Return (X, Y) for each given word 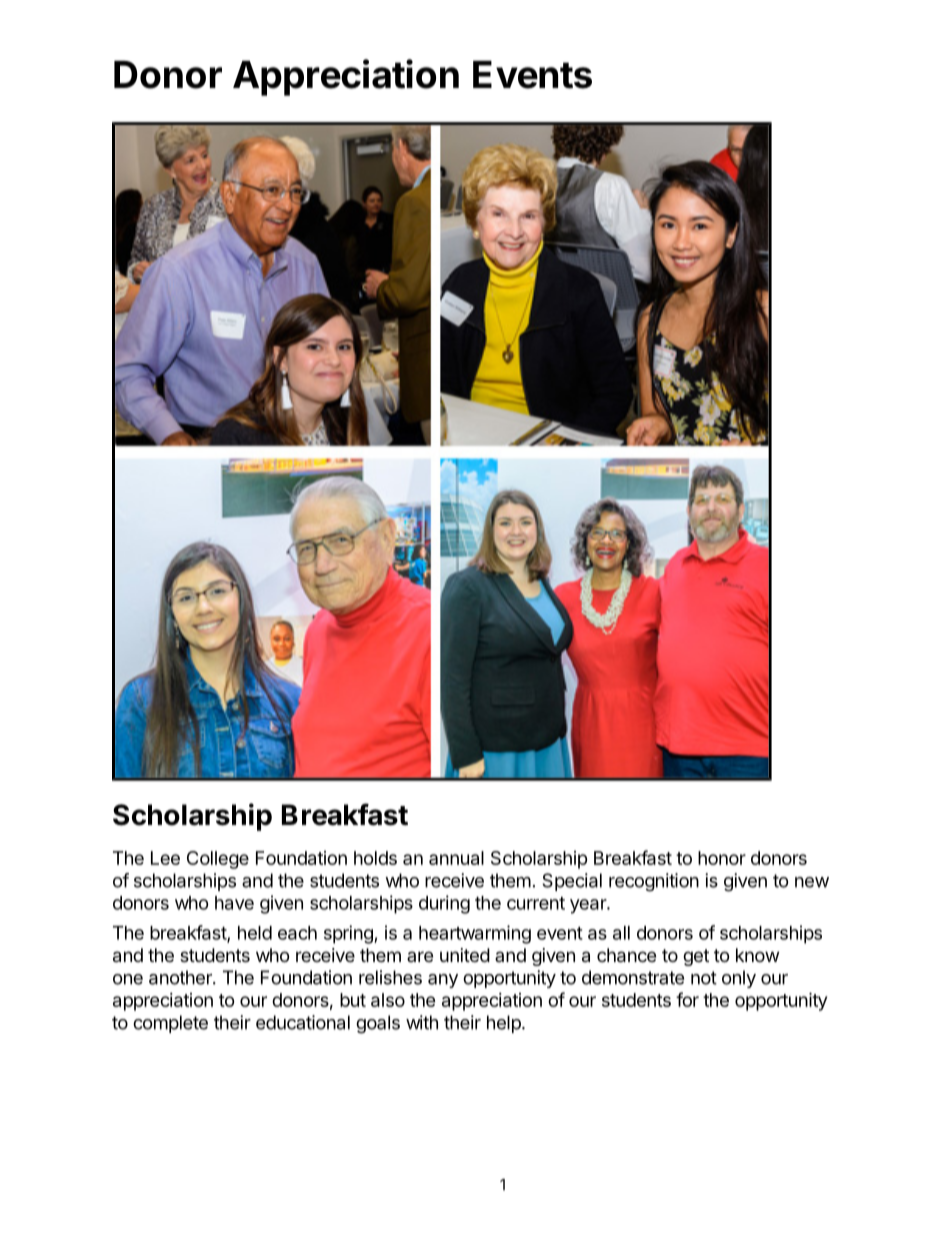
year (589, 906)
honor (722, 858)
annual (456, 858)
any (443, 981)
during (444, 904)
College (218, 860)
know (757, 955)
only (739, 979)
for (687, 999)
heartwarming (475, 934)
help (505, 1024)
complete (170, 1024)
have (234, 903)
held (255, 933)
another (181, 977)
